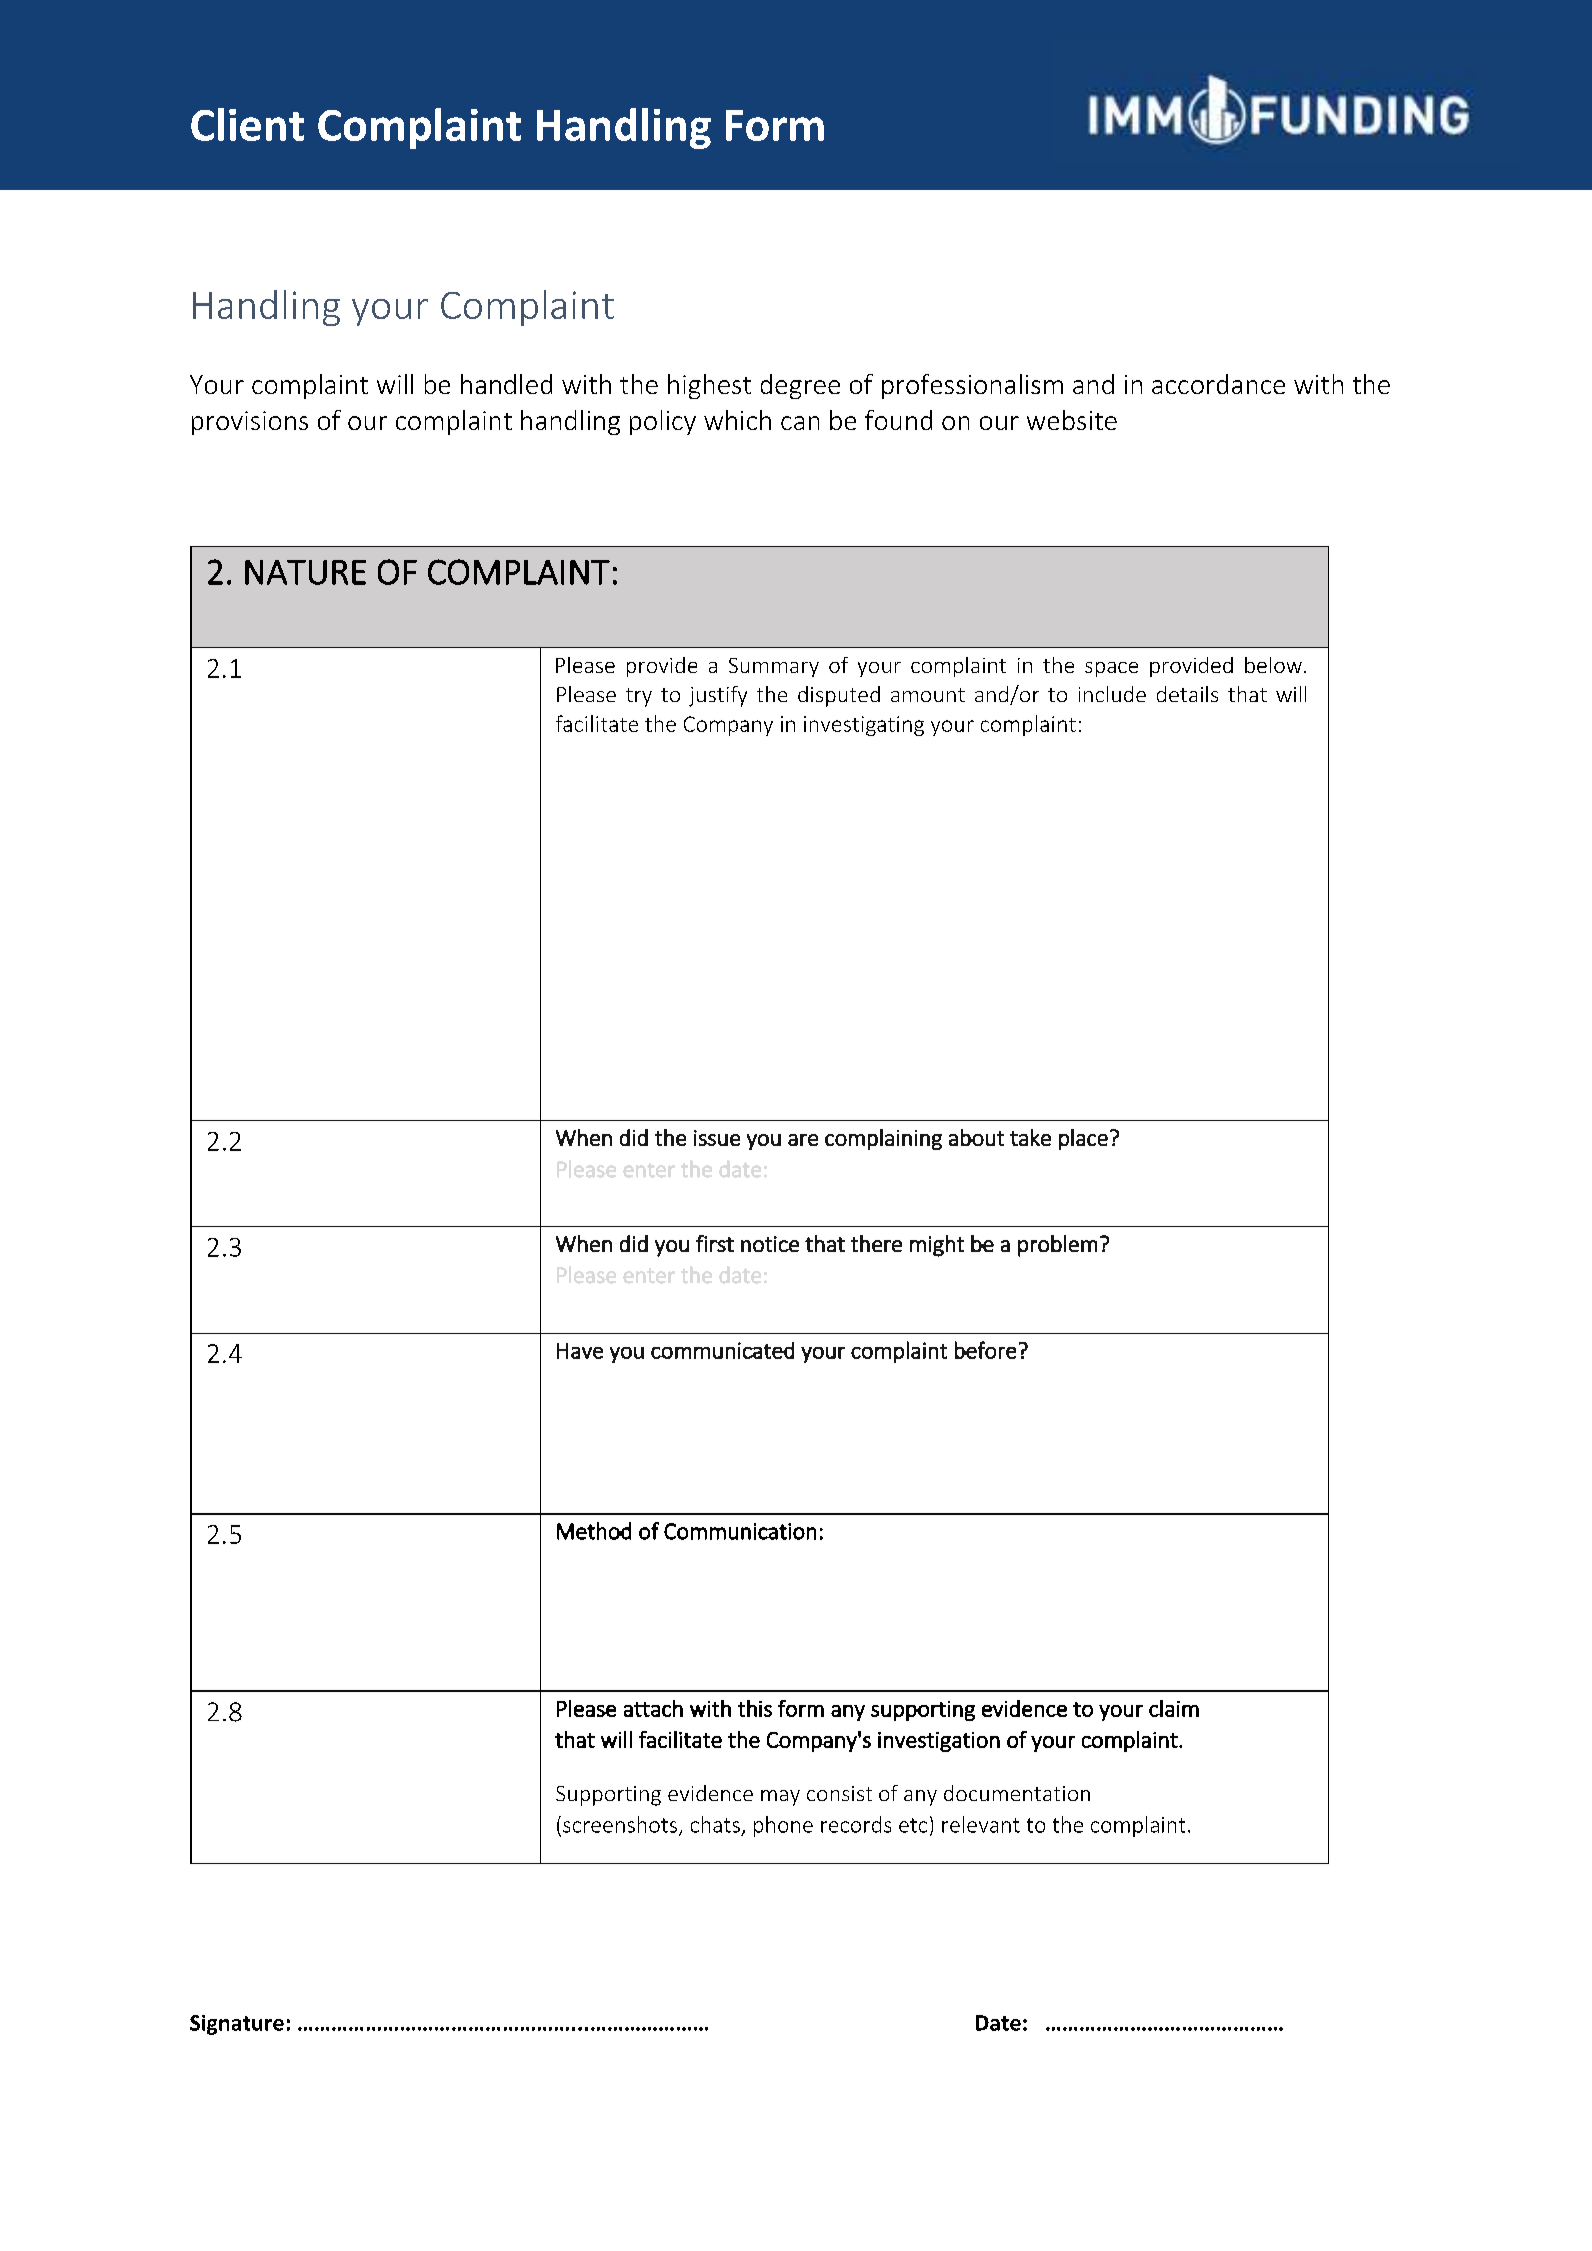 The image size is (1592, 2251). I want to click on accordance, so click(1218, 384).
